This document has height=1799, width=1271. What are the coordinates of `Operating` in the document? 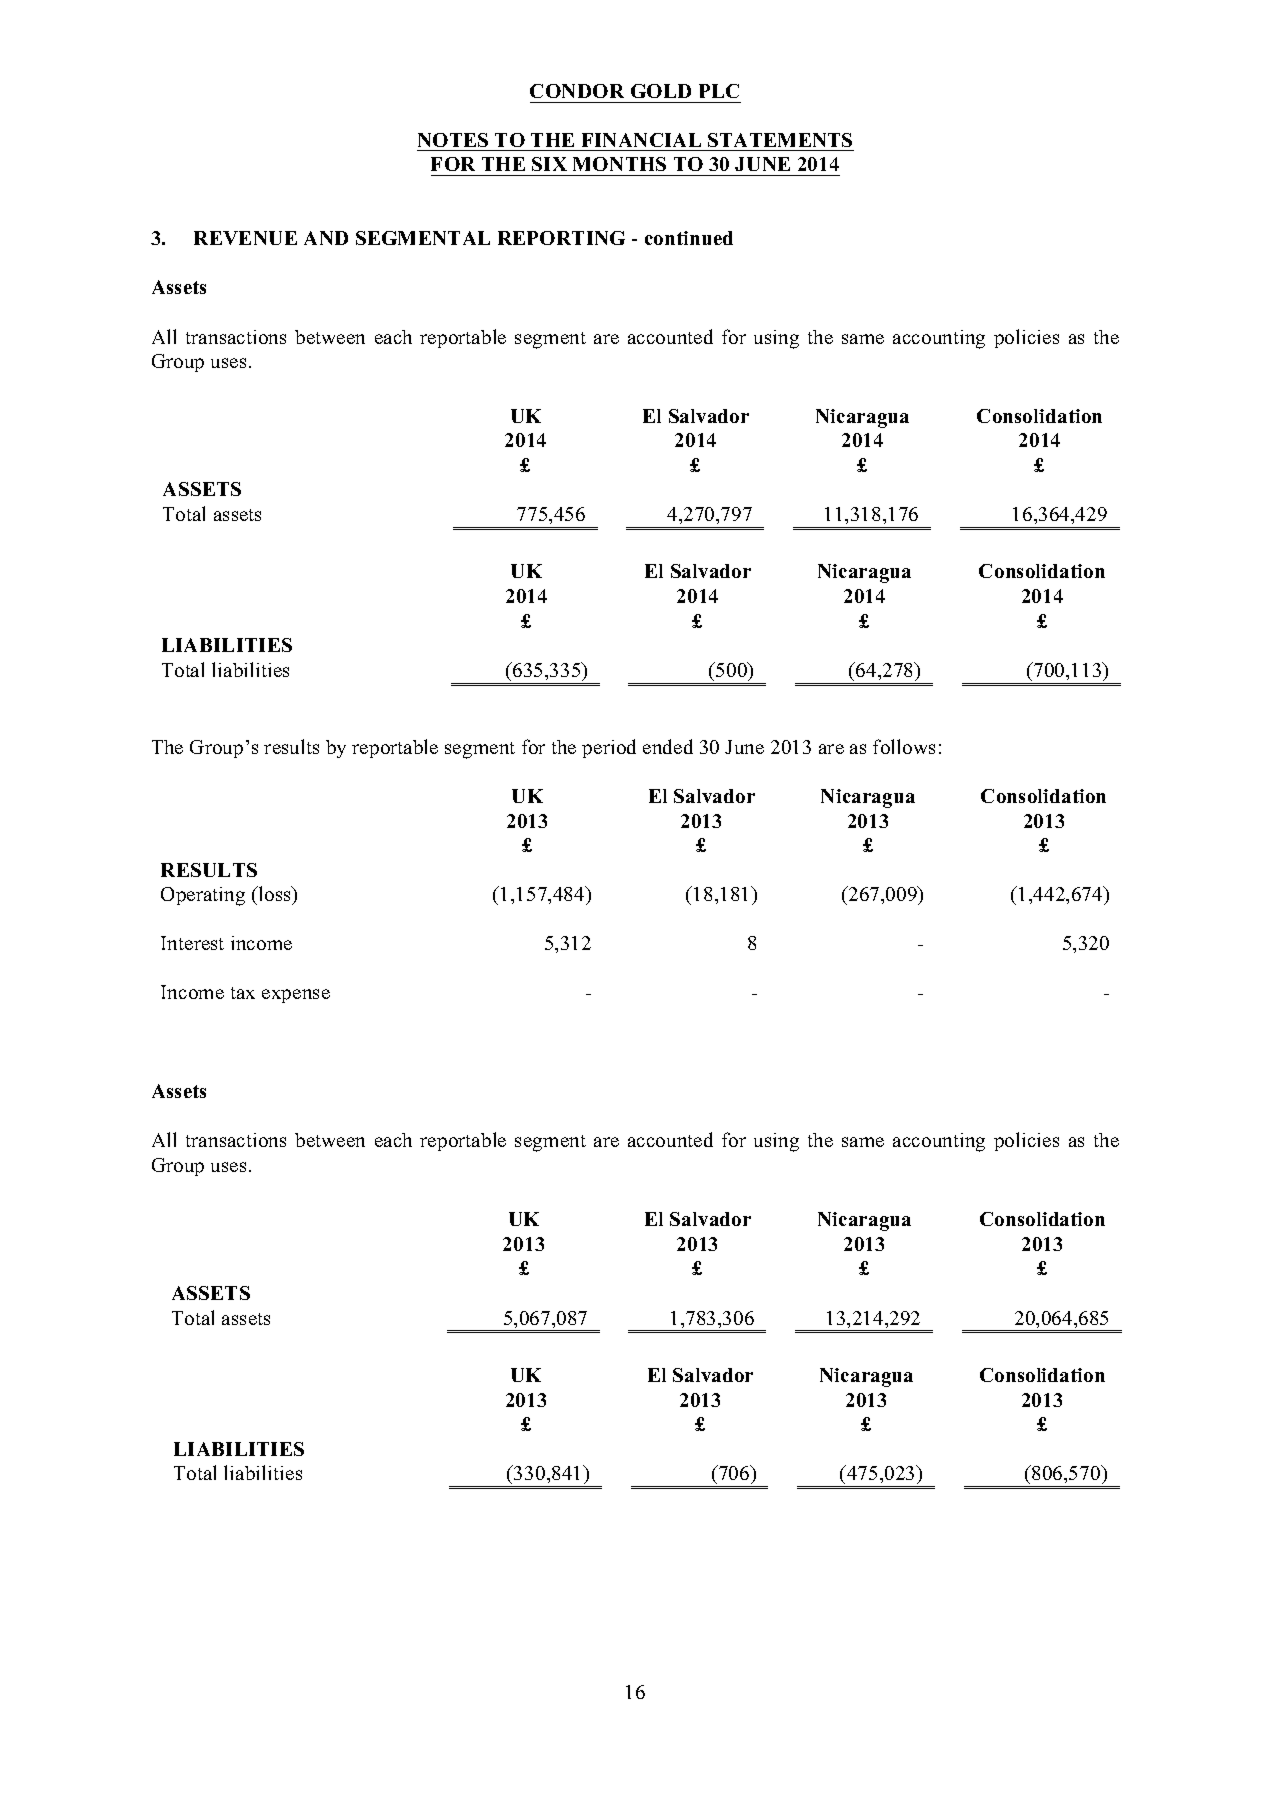 It's located at (203, 896).
